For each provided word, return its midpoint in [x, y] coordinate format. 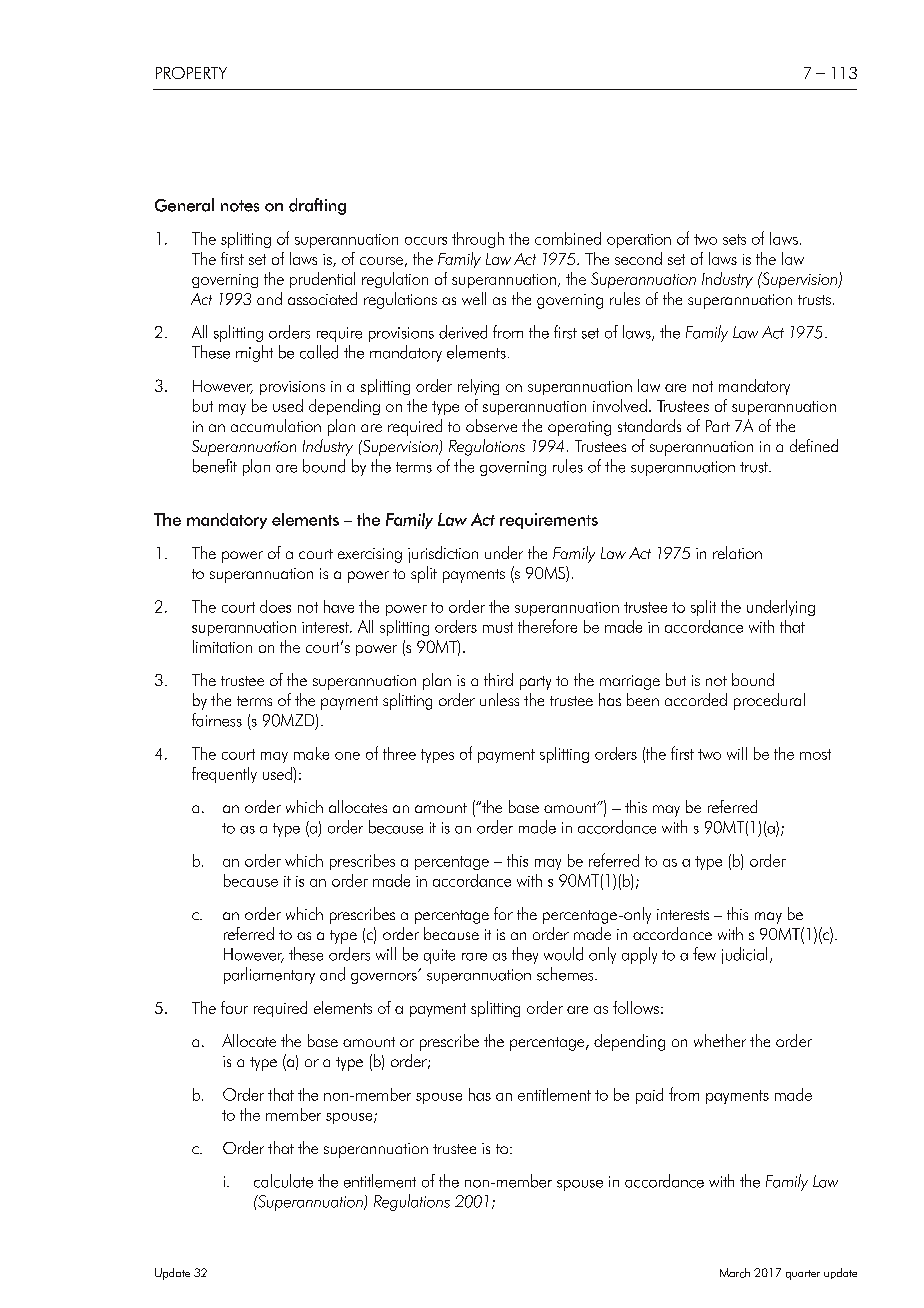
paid [649, 1096]
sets [734, 239]
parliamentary [269, 975]
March [735, 1273]
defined [814, 445]
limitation [222, 646]
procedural [769, 701]
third [498, 679]
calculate [283, 1181]
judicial [744, 955]
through [478, 240]
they [525, 955]
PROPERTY [191, 73]
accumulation [276, 425]
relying [478, 387]
